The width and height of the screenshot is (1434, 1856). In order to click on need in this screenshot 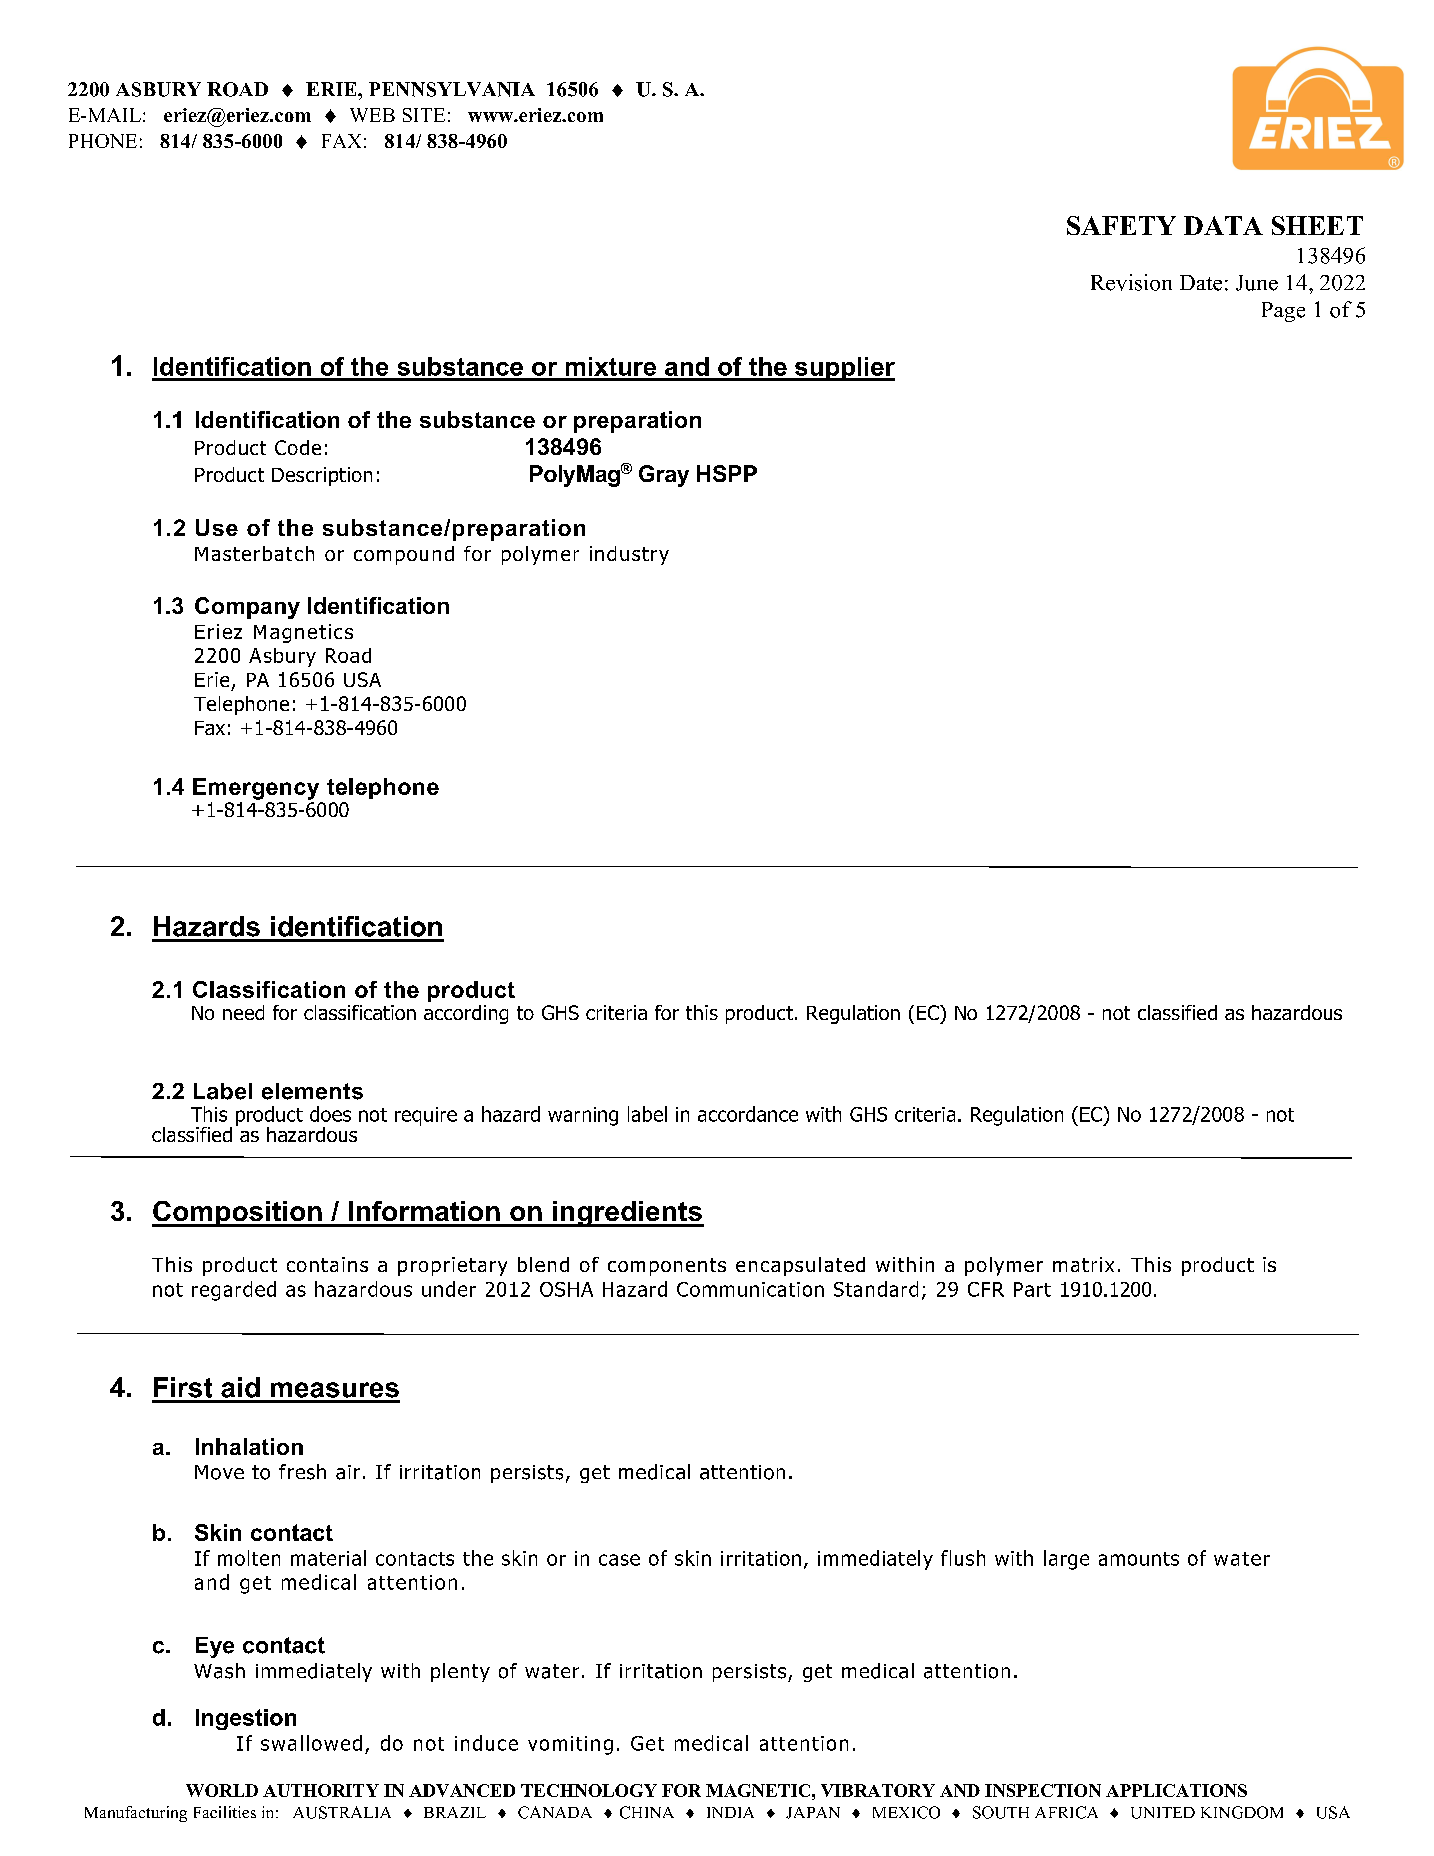, I will do `click(243, 1012)`.
